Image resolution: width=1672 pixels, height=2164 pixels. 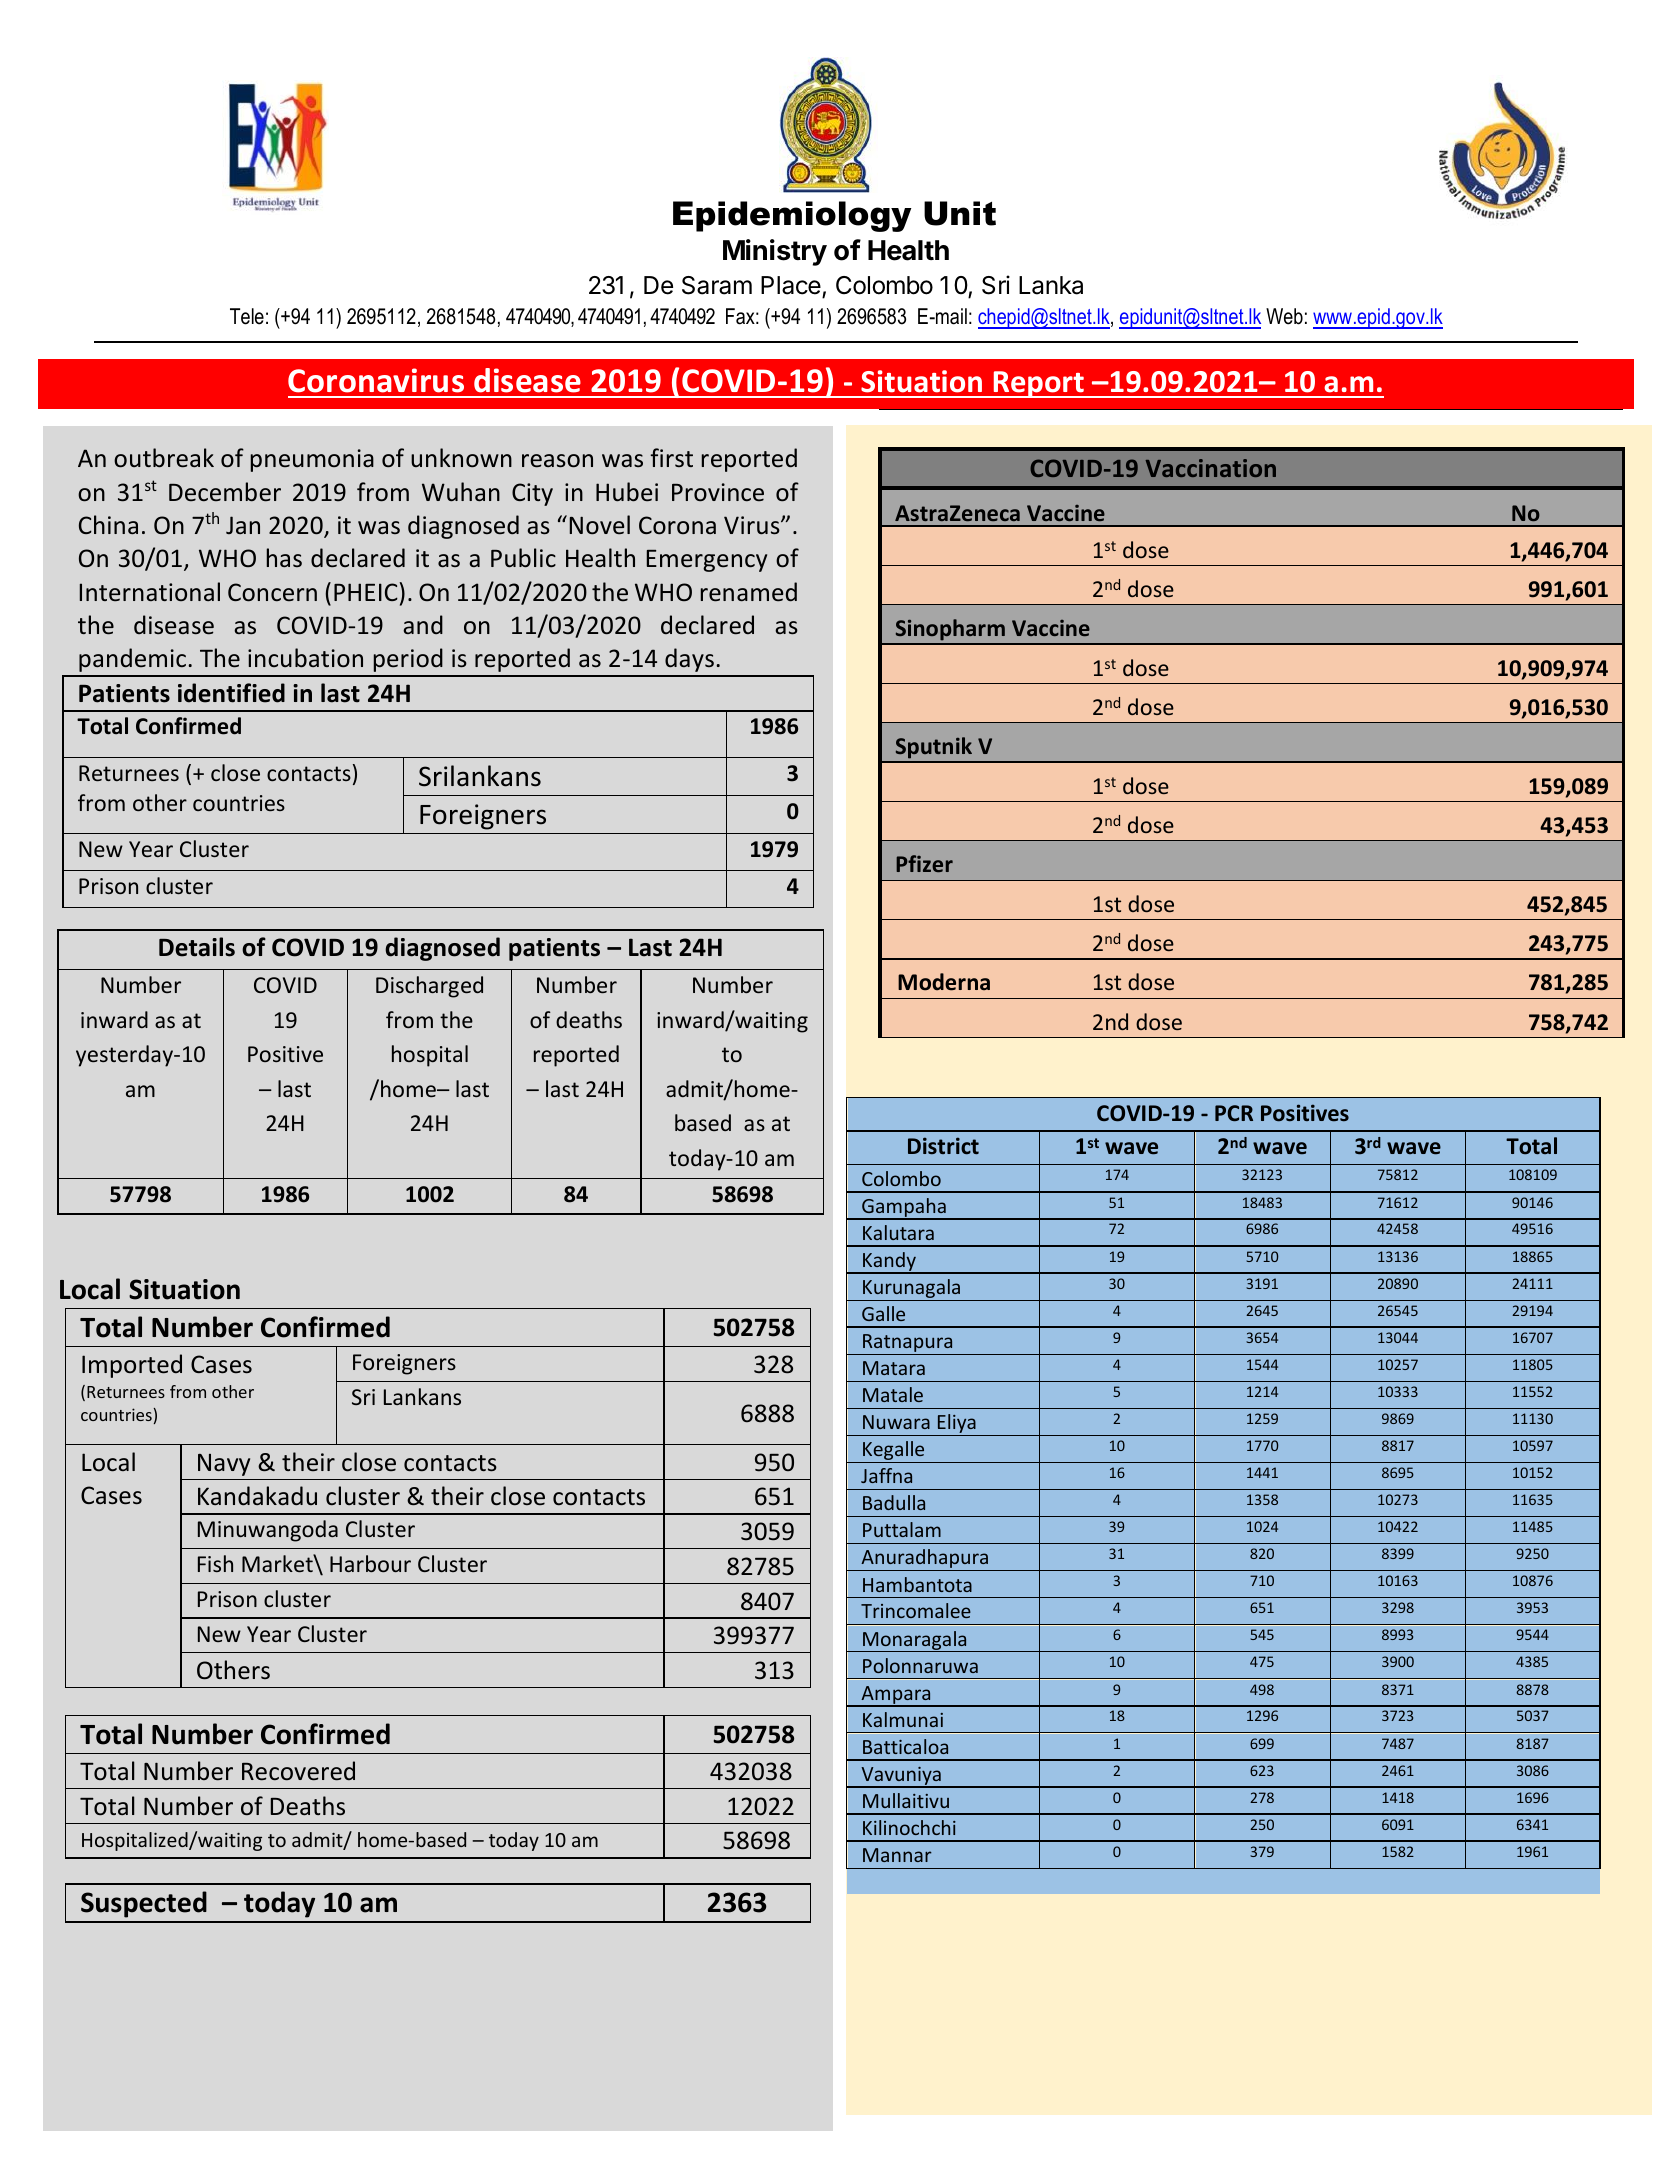 What do you see at coordinates (944, 982) in the screenshot?
I see `Moderna` at bounding box center [944, 982].
